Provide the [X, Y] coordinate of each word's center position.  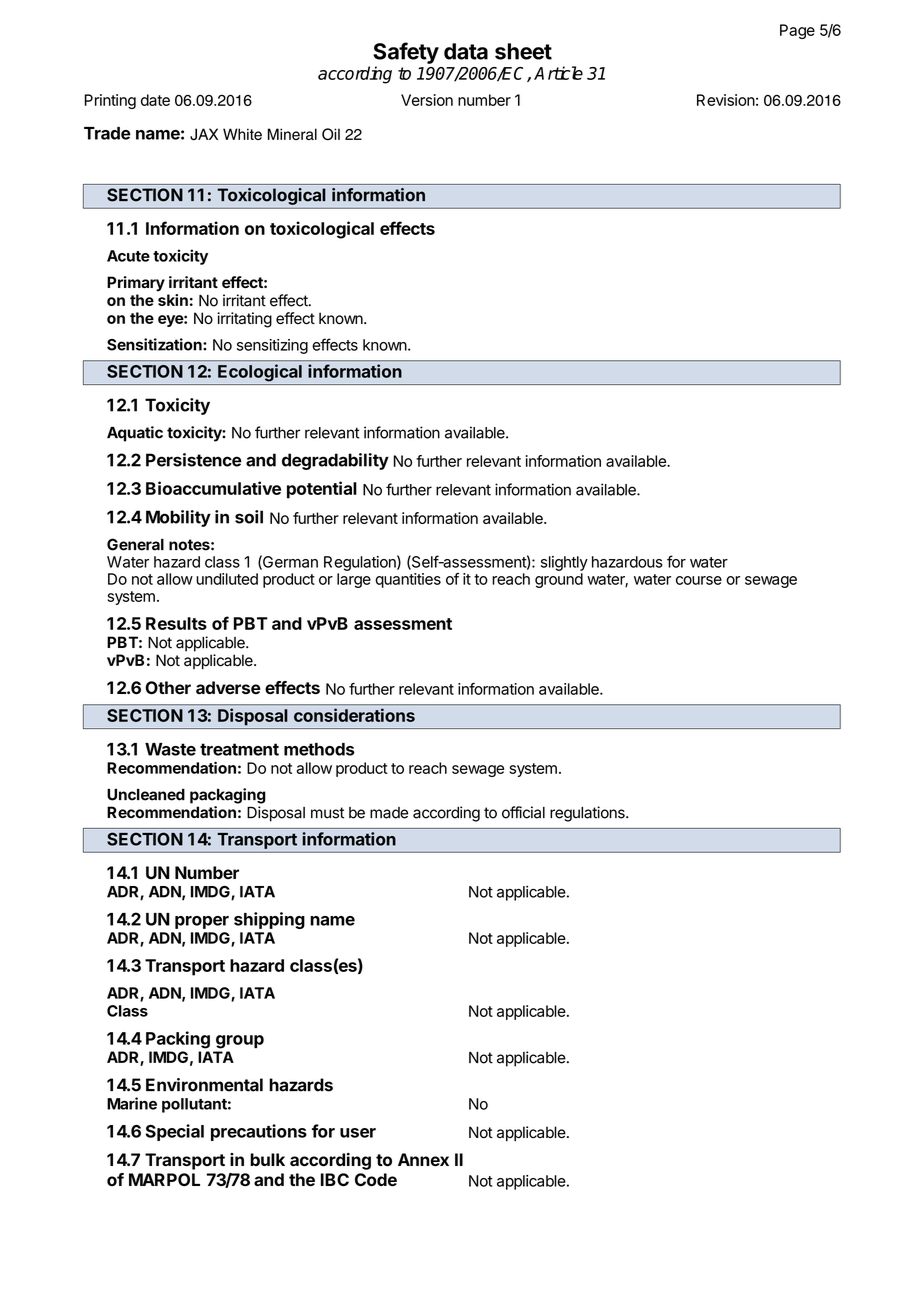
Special [174, 1132]
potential [322, 490]
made [389, 813]
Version [427, 100]
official [523, 812]
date [155, 100]
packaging [228, 796]
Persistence [194, 460]
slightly [564, 563]
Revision [726, 100]
